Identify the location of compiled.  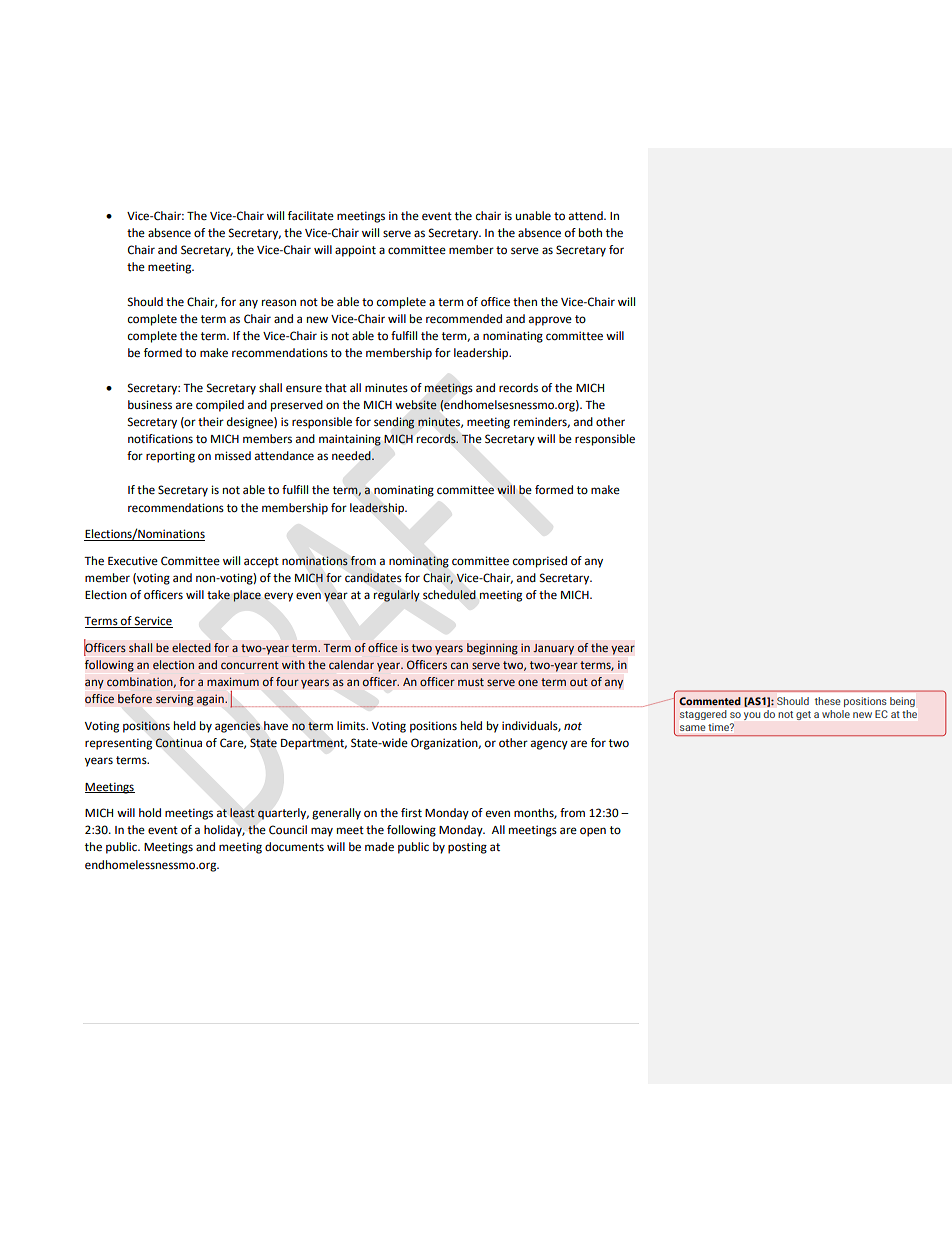
(220, 406).
